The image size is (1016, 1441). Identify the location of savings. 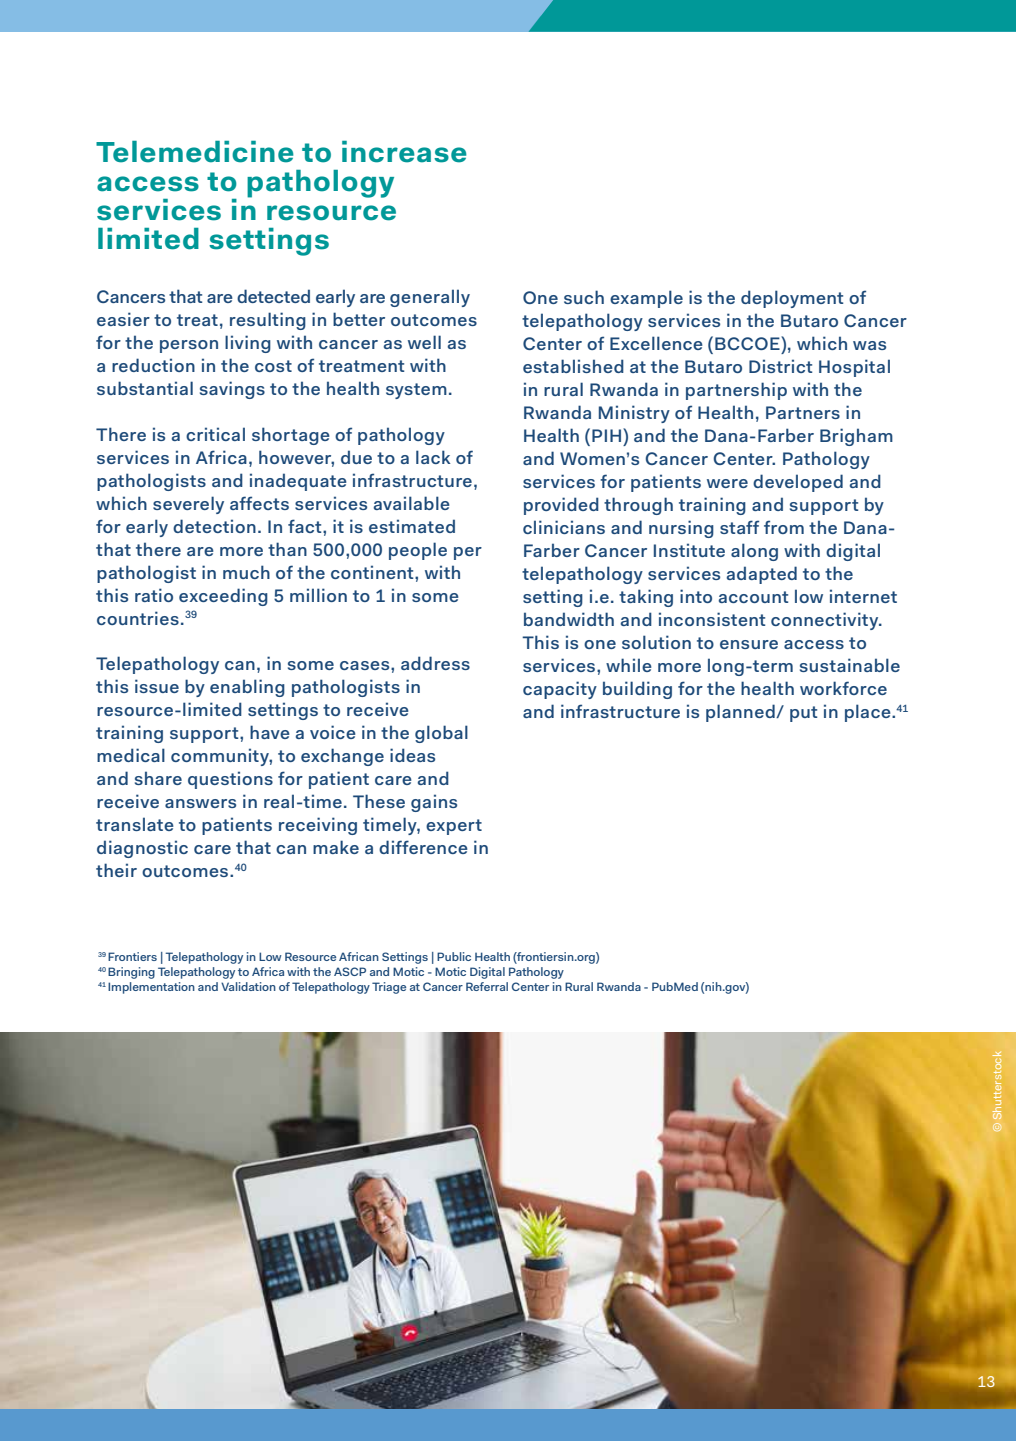
(232, 390).
